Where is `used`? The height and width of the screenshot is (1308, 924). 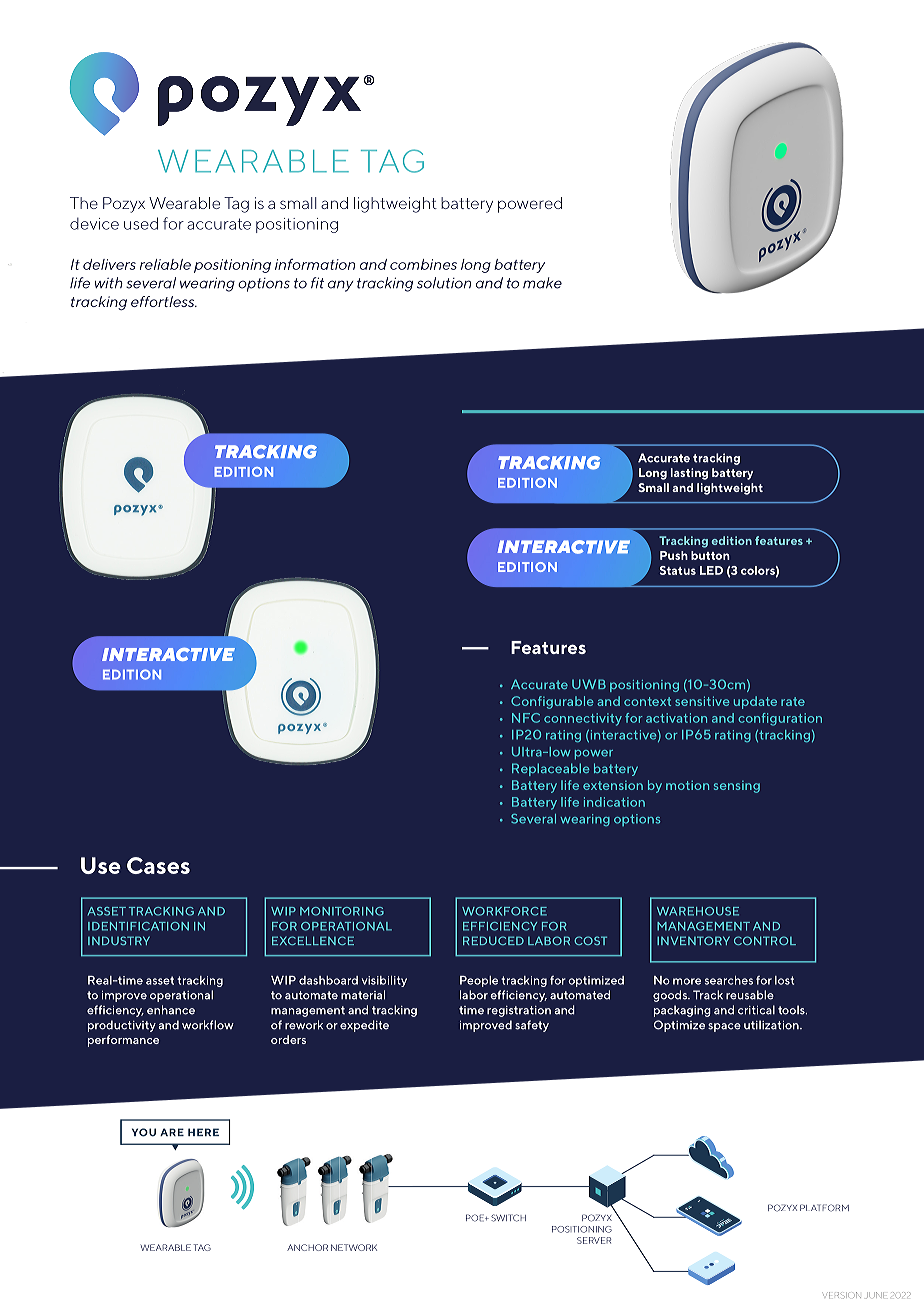
used is located at coordinates (141, 223).
